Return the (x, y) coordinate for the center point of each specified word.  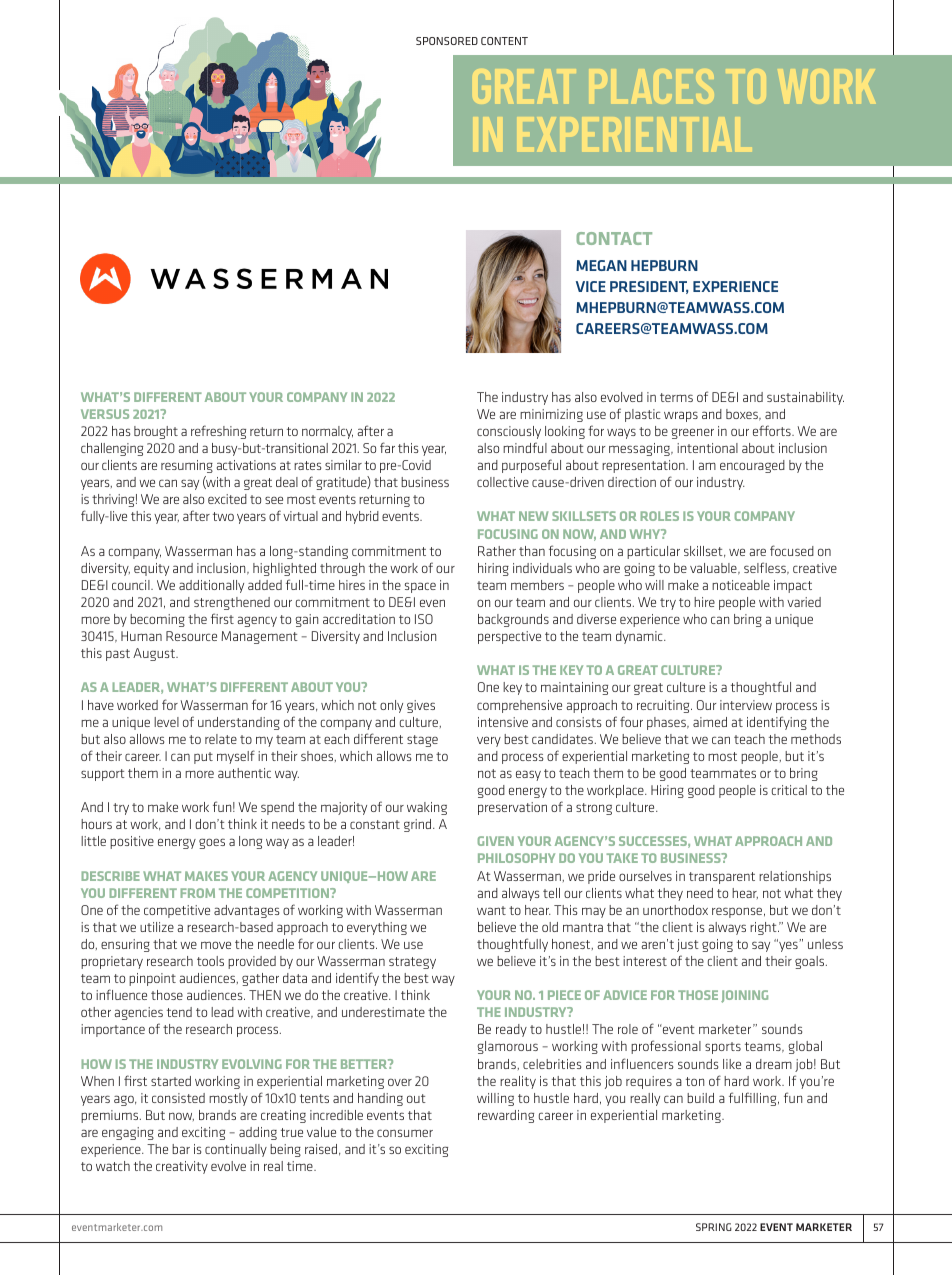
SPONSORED (447, 41)
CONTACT (614, 238)
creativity (182, 1167)
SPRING (714, 1227)
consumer (405, 1133)
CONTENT (504, 41)
